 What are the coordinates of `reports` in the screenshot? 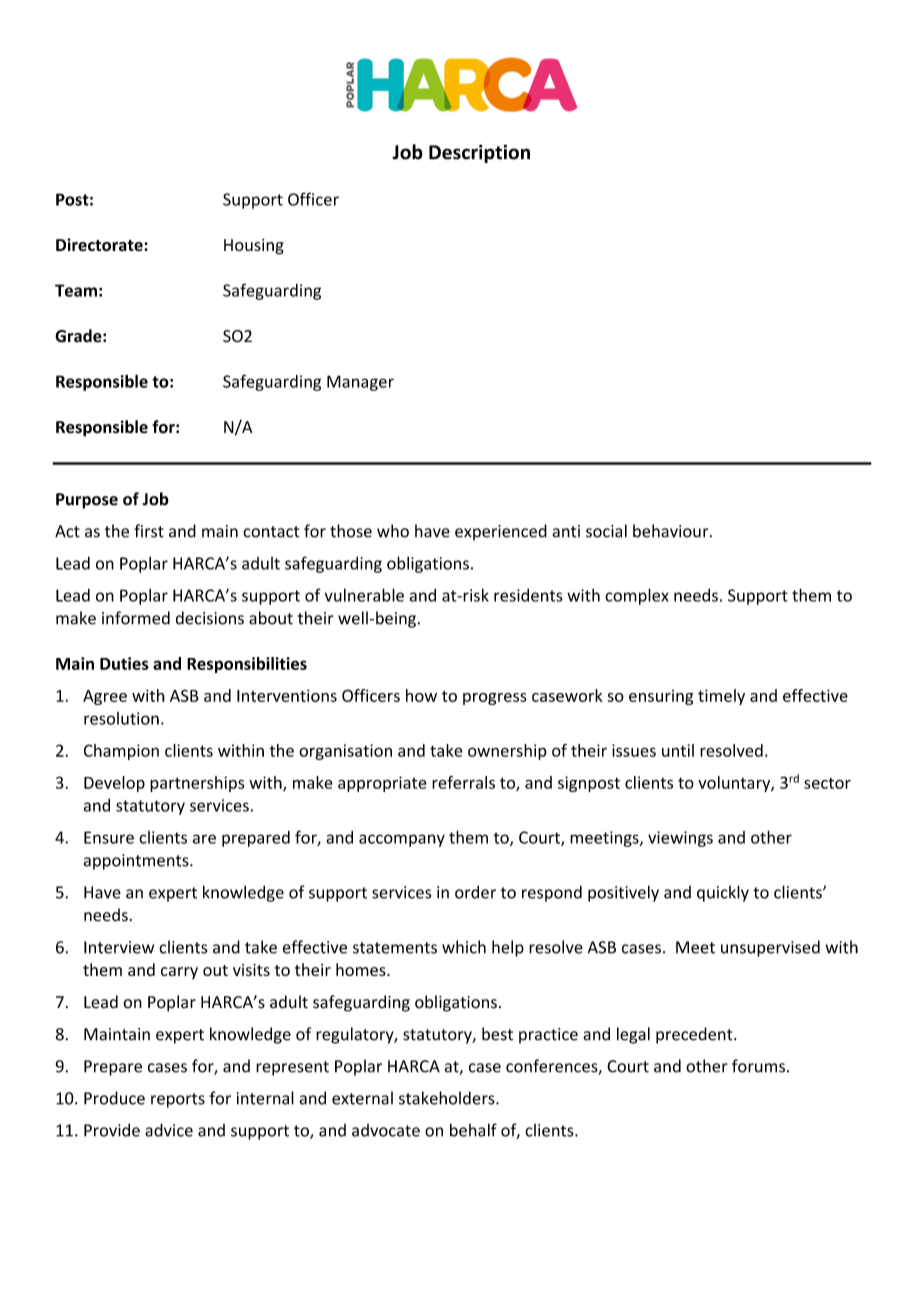 It's located at (178, 1100).
